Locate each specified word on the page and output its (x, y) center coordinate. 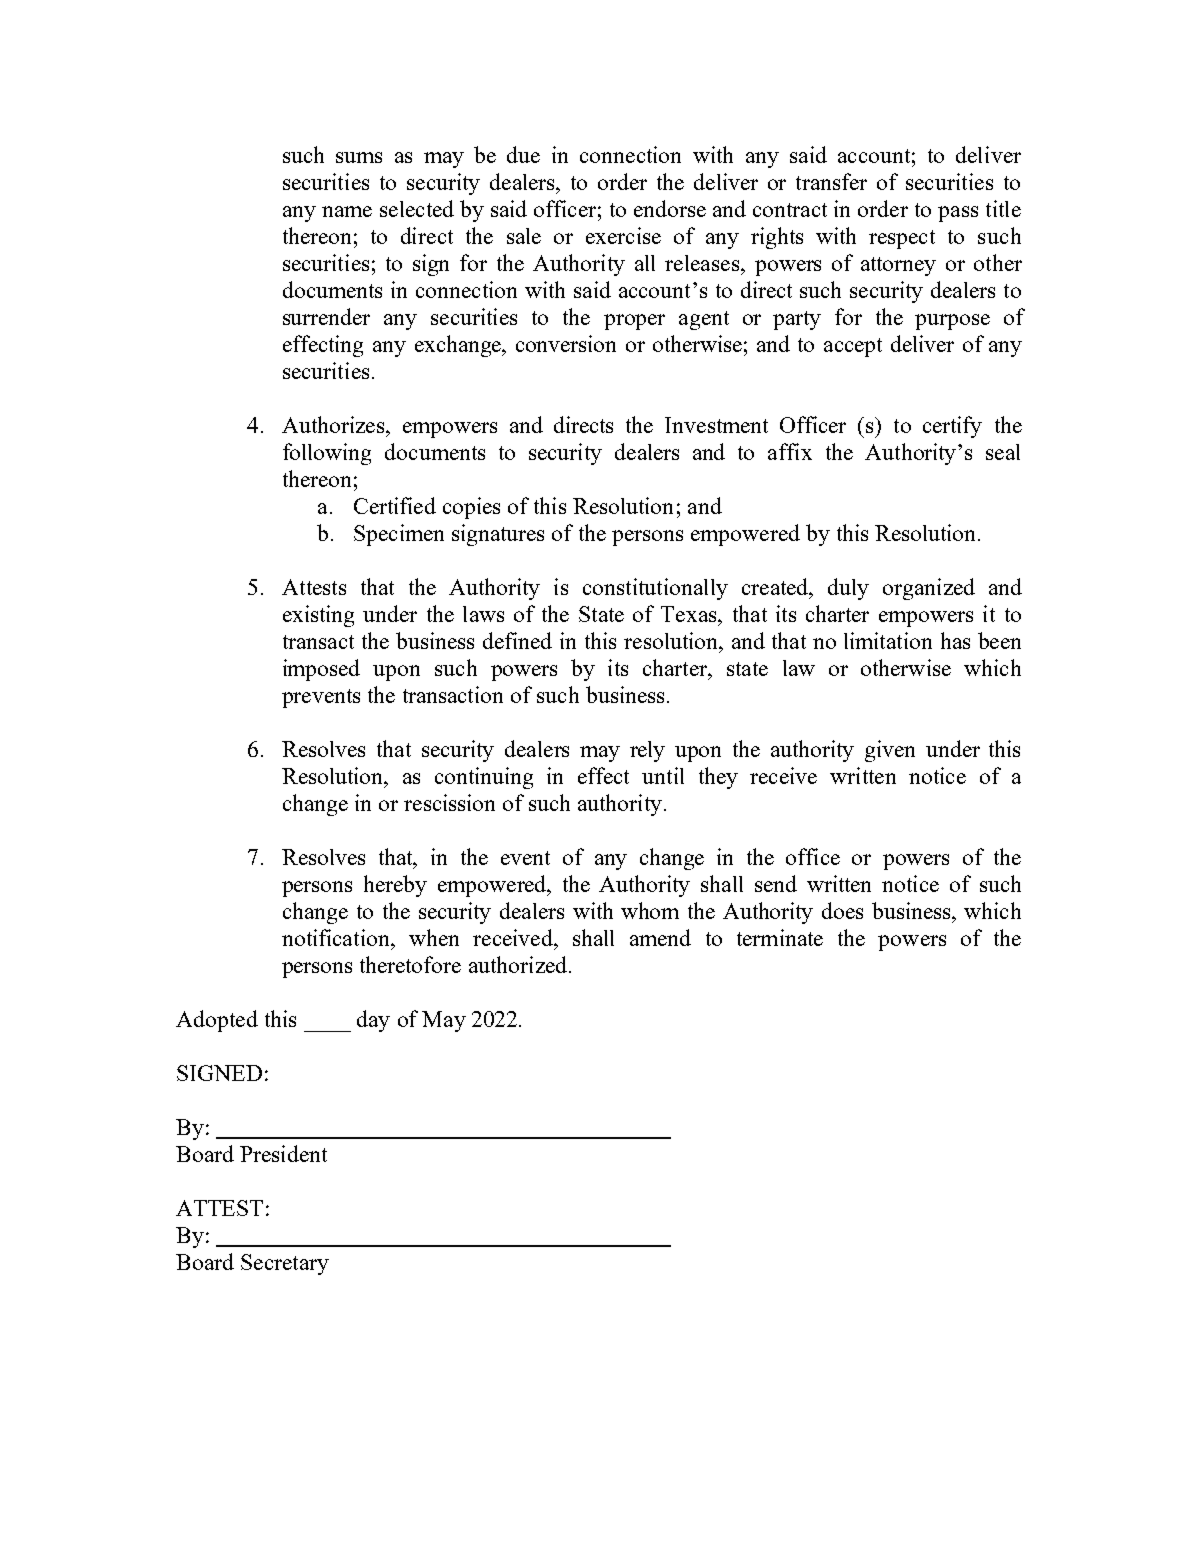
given (890, 751)
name (347, 211)
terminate (780, 937)
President (283, 1153)
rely (647, 751)
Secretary (285, 1264)
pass (958, 214)
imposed (321, 670)
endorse (670, 208)
